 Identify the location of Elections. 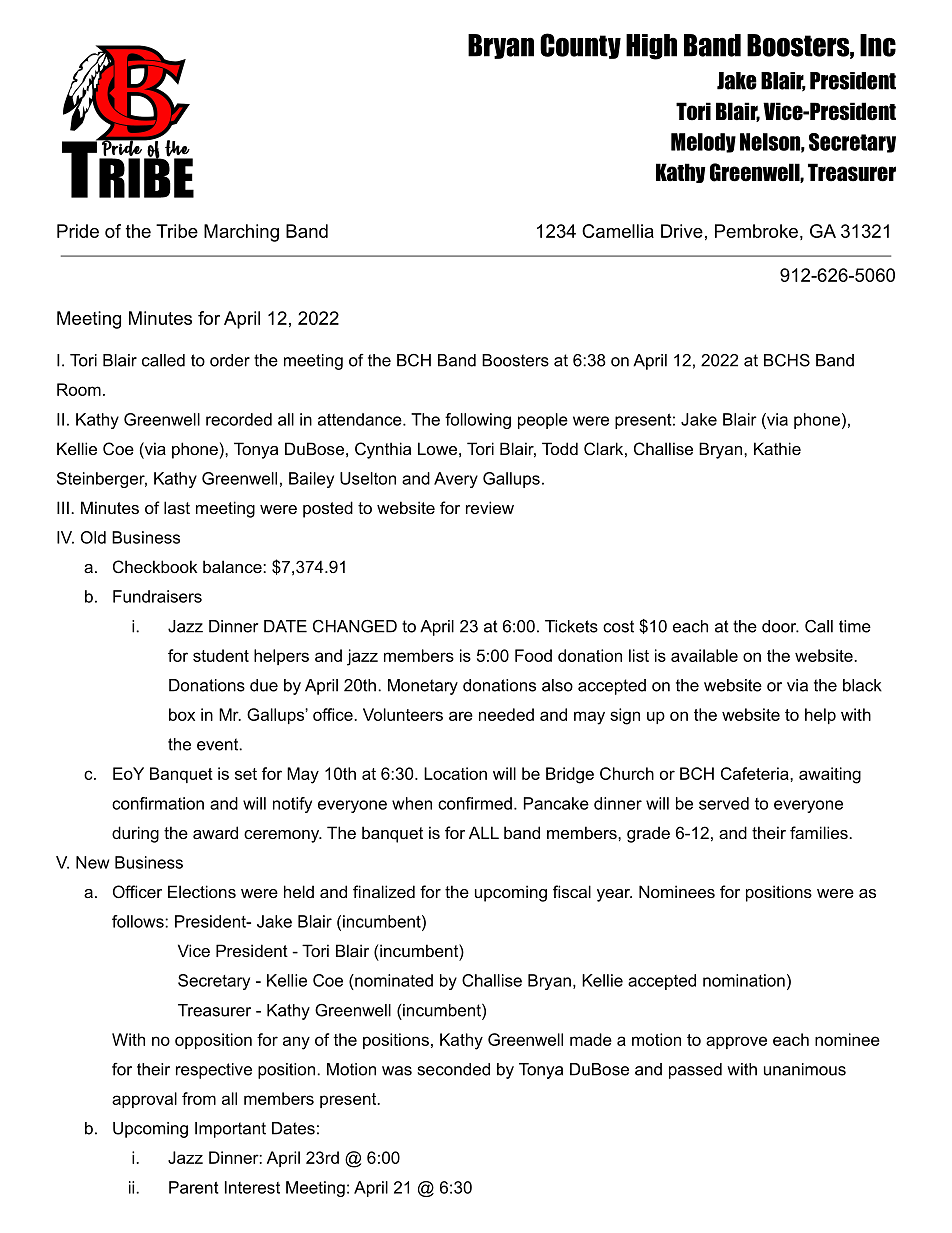
(202, 891).
